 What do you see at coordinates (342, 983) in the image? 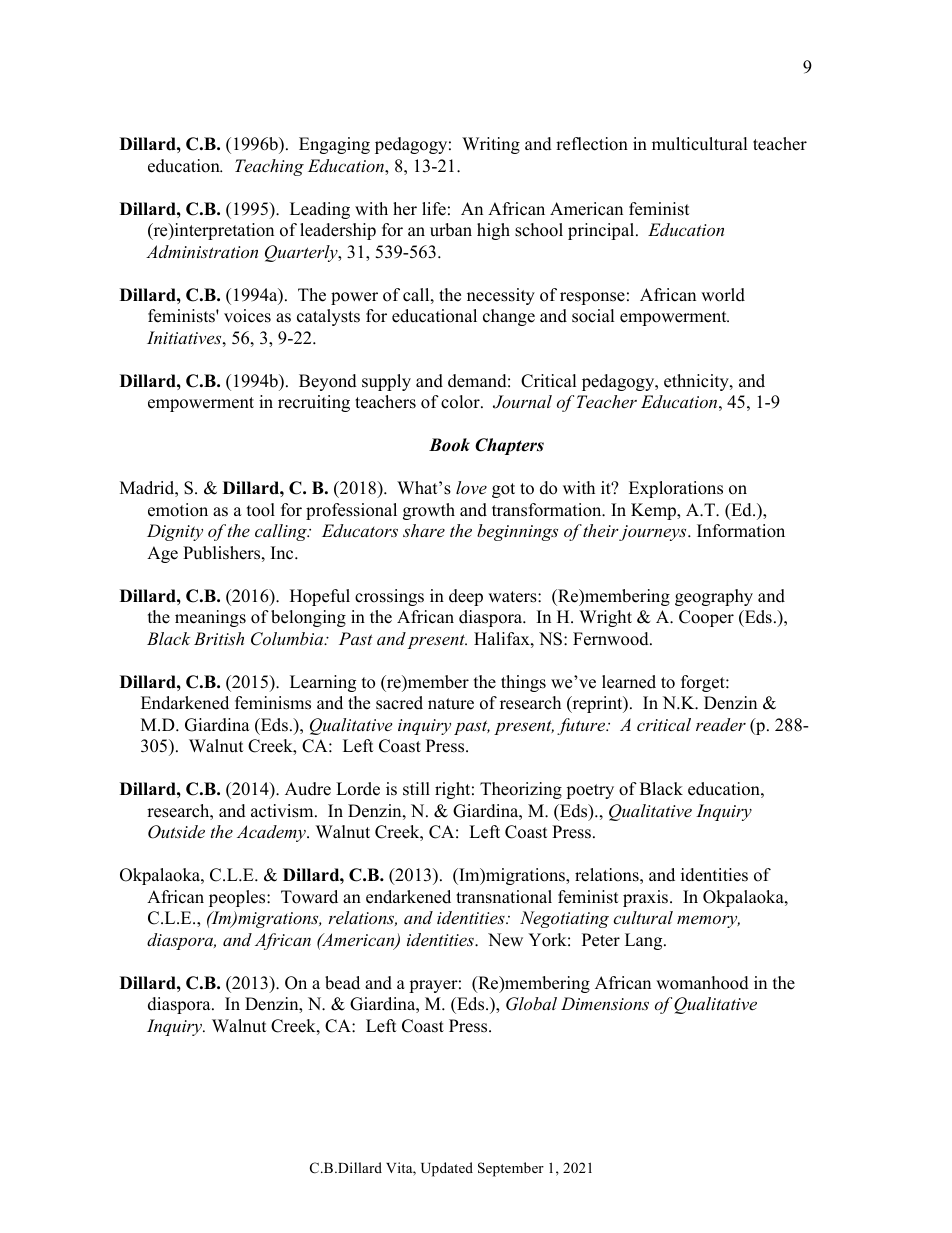
I see `bead` at bounding box center [342, 983].
